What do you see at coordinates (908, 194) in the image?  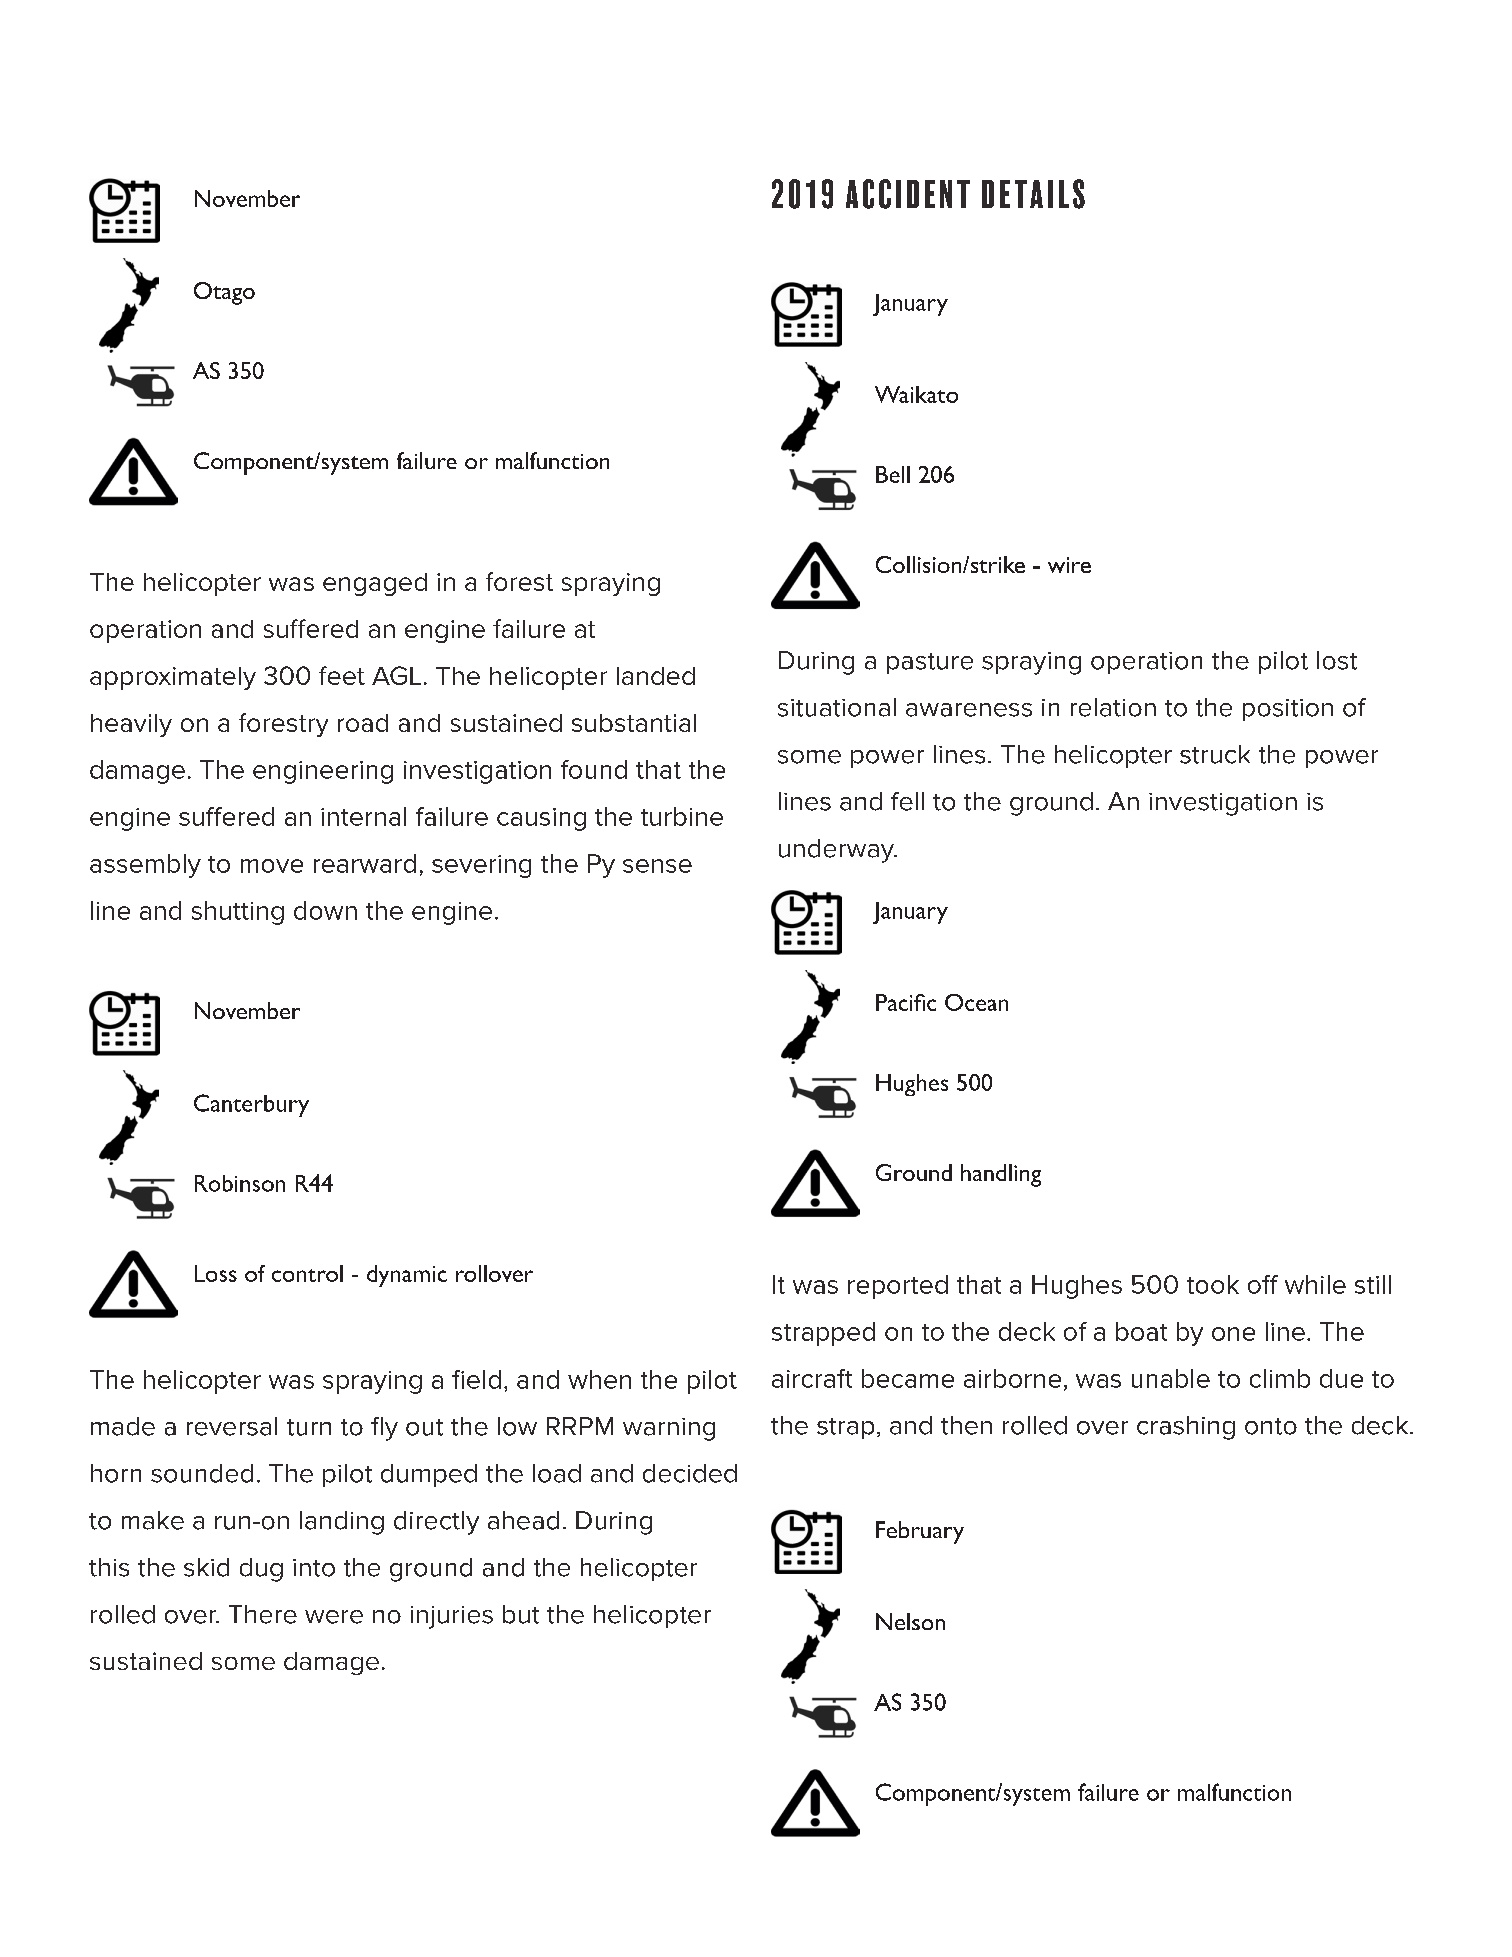 I see `accident` at bounding box center [908, 194].
